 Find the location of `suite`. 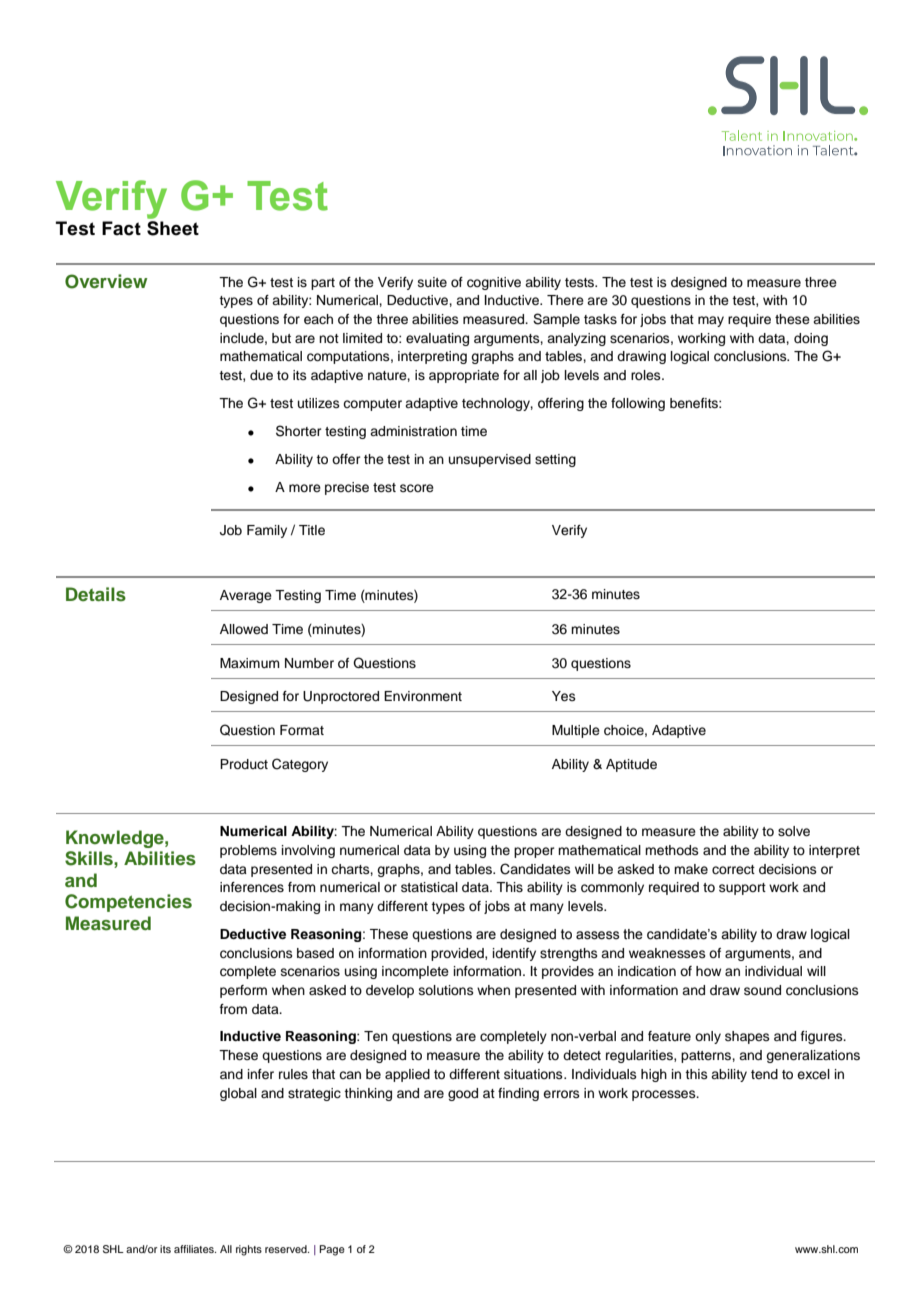

suite is located at coordinates (432, 282).
